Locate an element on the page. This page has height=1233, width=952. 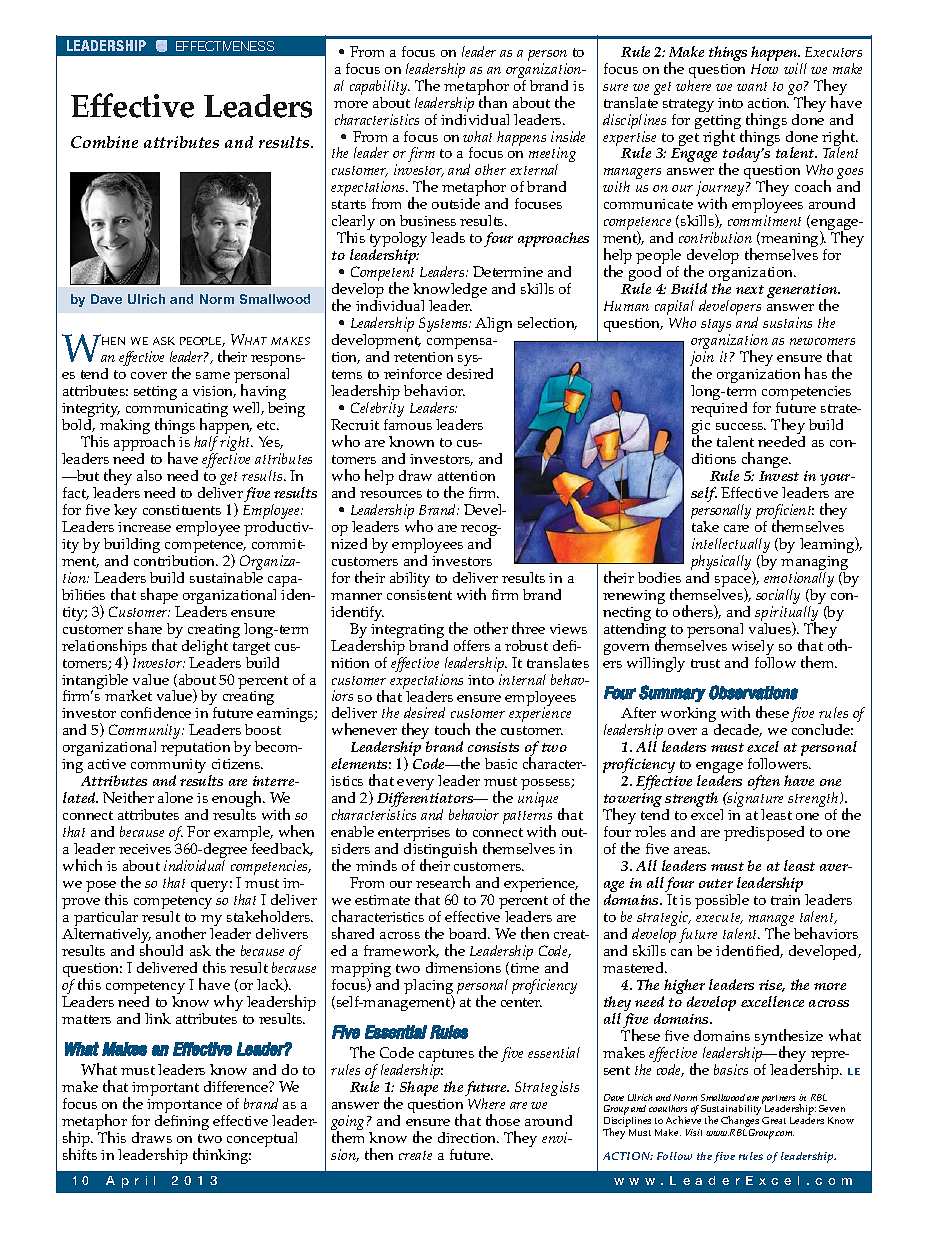
Great is located at coordinates (774, 1120).
